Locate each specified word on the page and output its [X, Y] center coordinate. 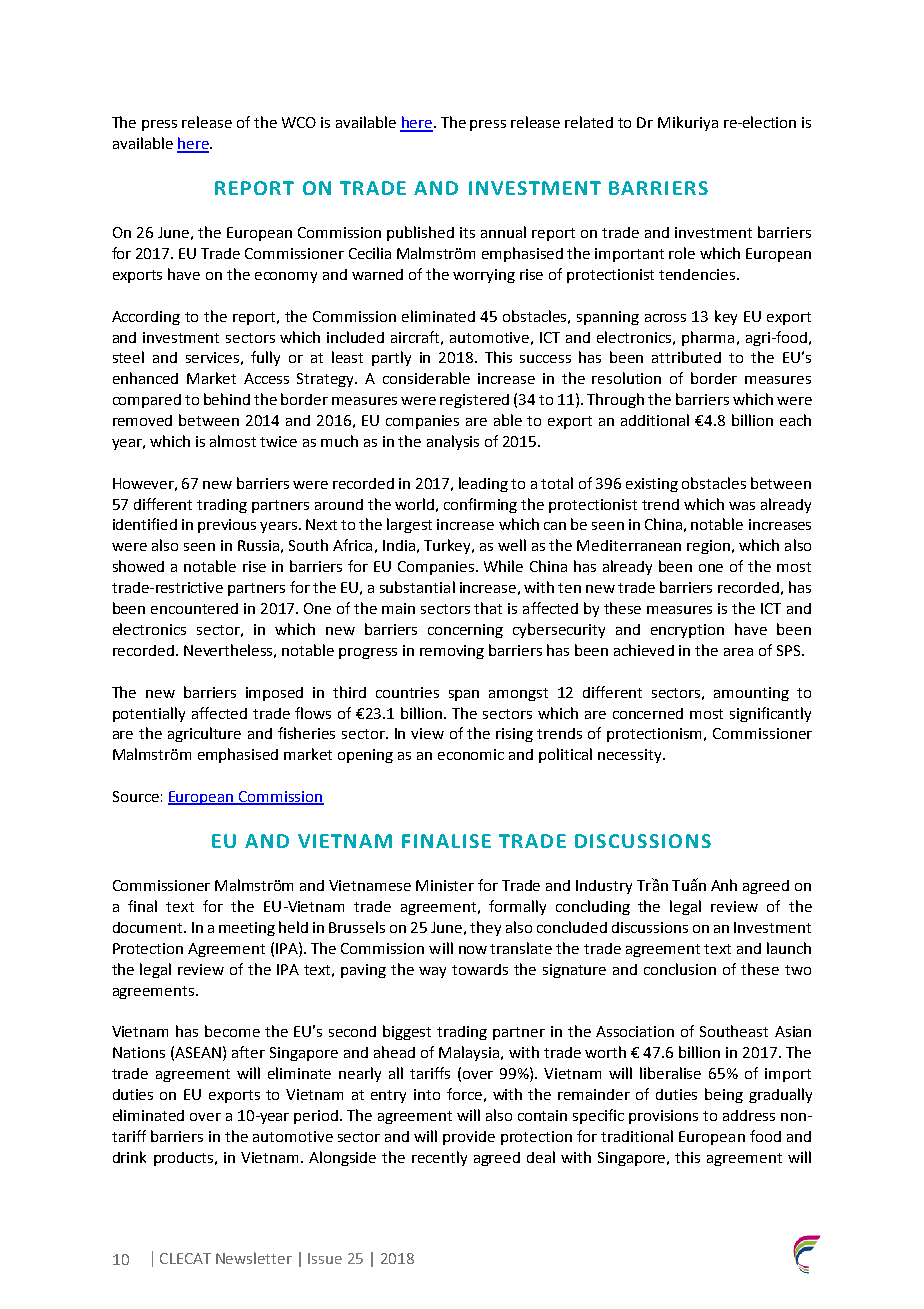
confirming [480, 505]
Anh [724, 885]
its [467, 232]
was [742, 506]
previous [227, 526]
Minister [445, 885]
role [682, 253]
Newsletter [254, 1258]
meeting [247, 929]
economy [286, 277]
